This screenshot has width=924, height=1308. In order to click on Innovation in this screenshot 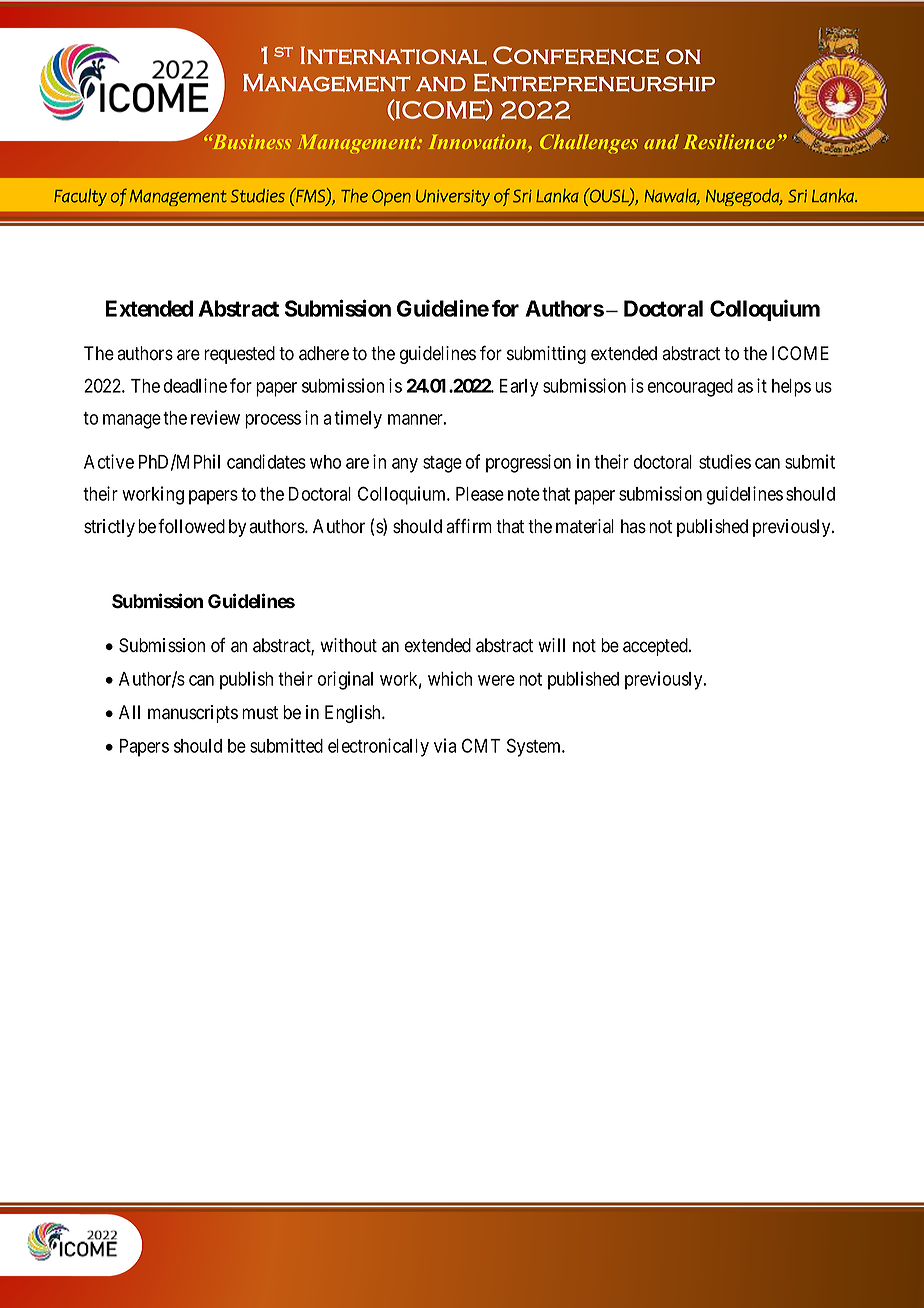, I will do `click(479, 143)`.
